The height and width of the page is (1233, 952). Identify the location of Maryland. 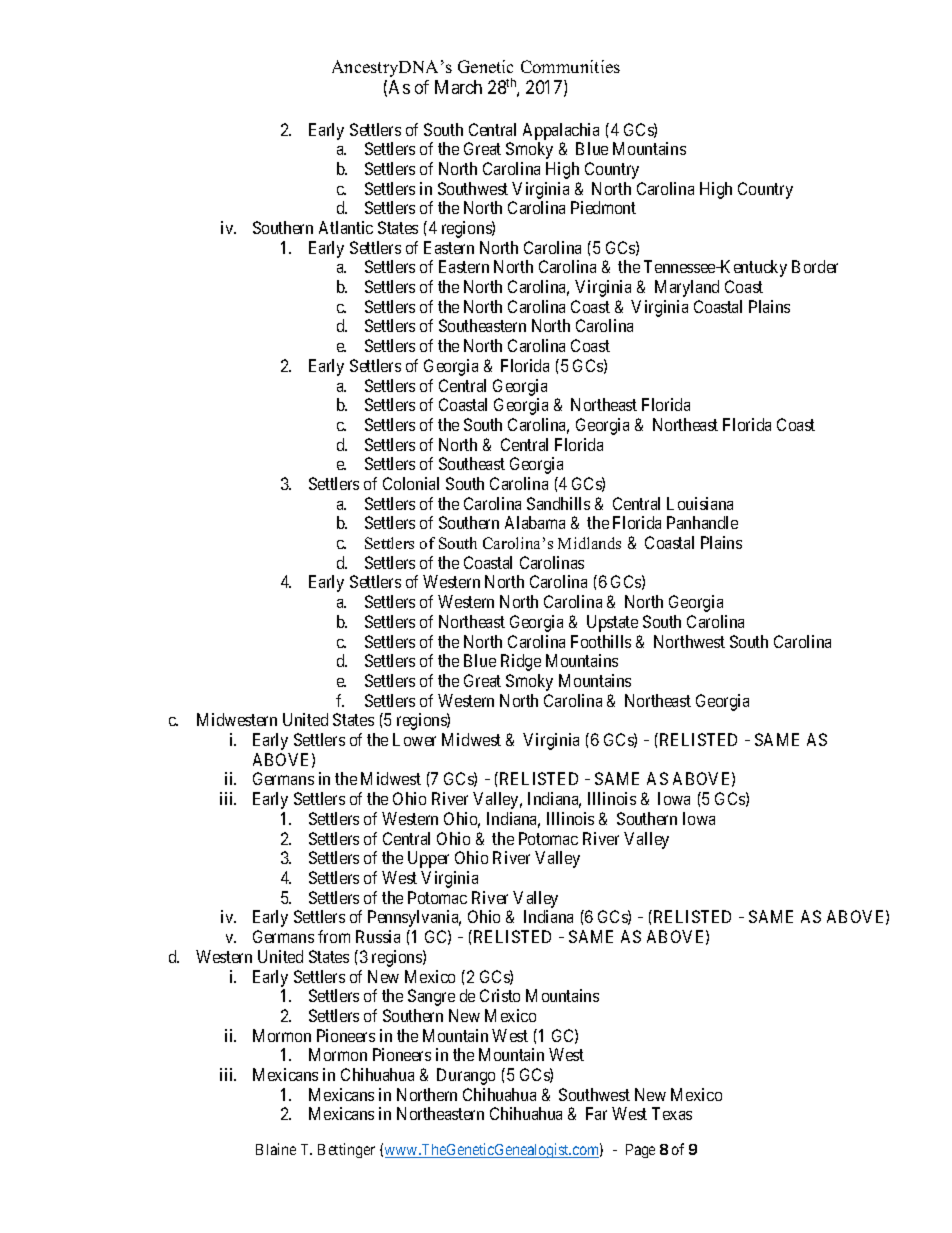
(687, 288).
